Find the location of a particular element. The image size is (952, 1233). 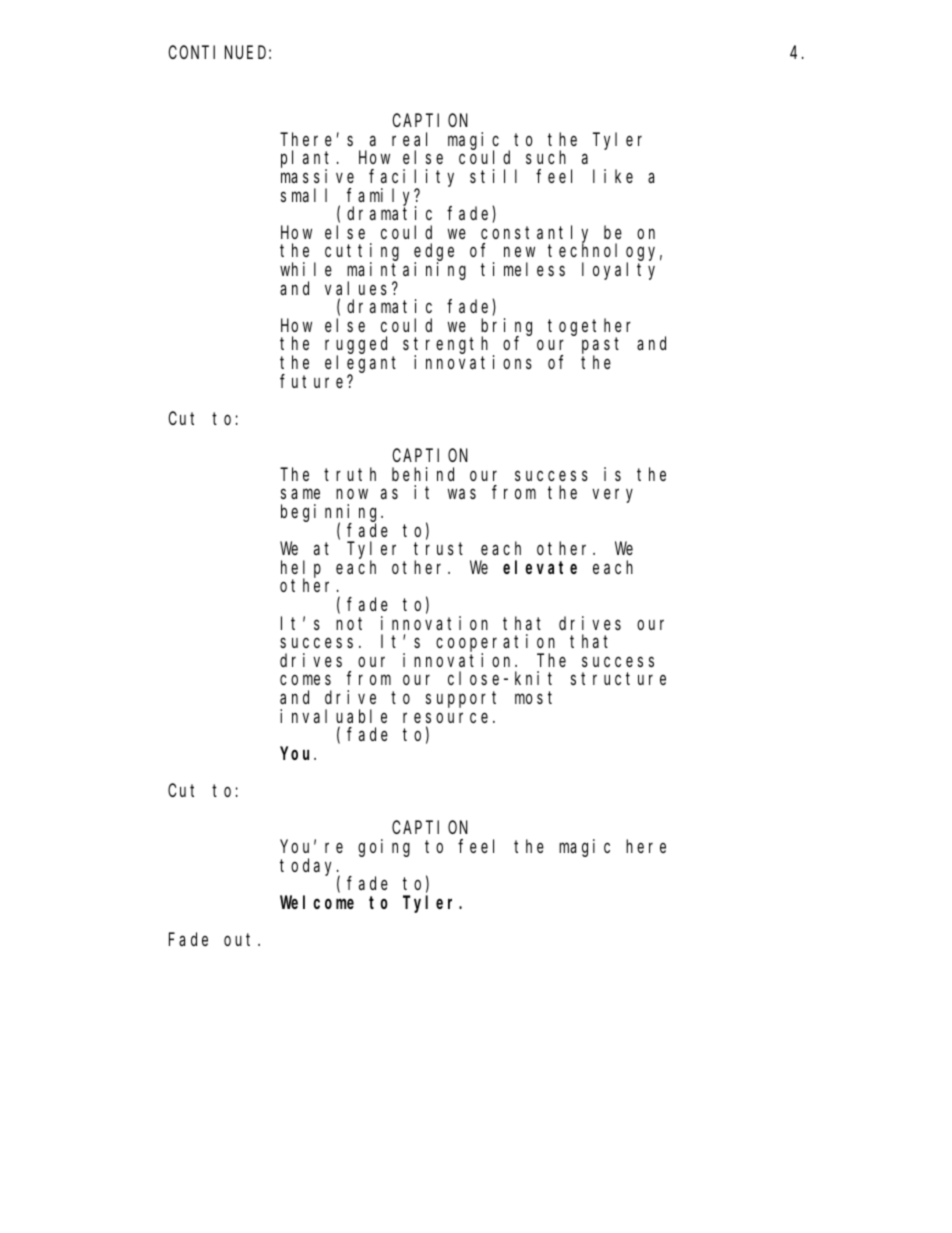

was is located at coordinates (462, 494).
